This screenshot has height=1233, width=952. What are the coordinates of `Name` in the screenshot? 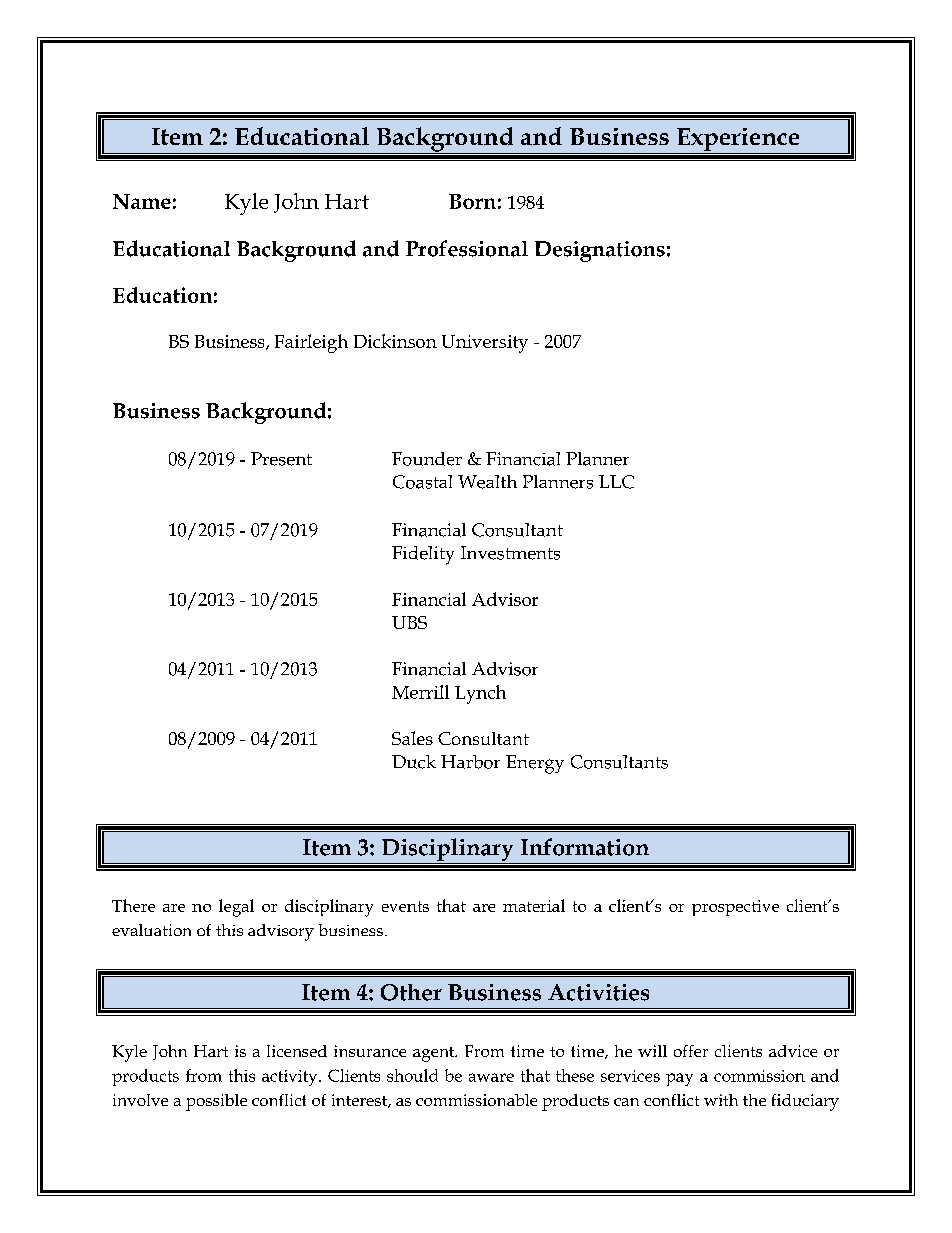 It's located at (142, 201).
